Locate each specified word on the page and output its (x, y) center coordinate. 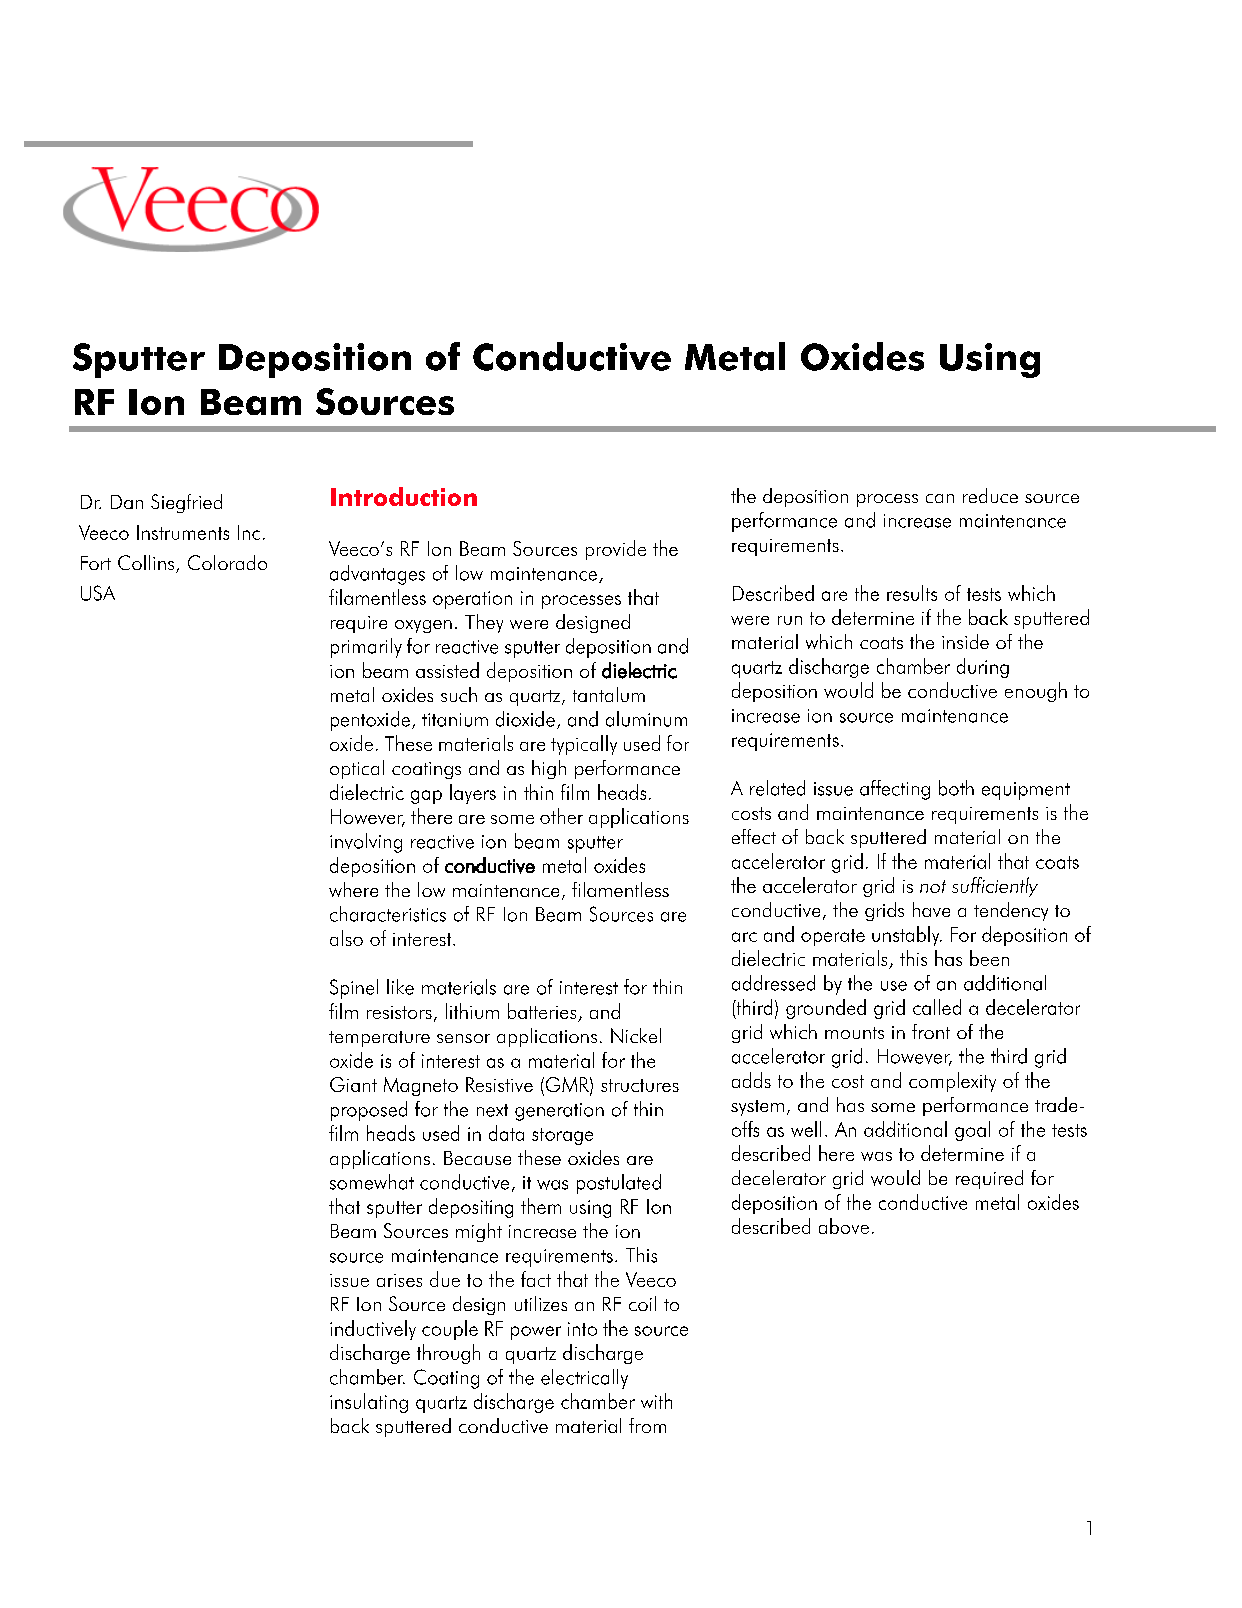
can (940, 498)
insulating (369, 1403)
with (656, 1401)
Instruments (183, 532)
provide (616, 550)
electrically (584, 1379)
